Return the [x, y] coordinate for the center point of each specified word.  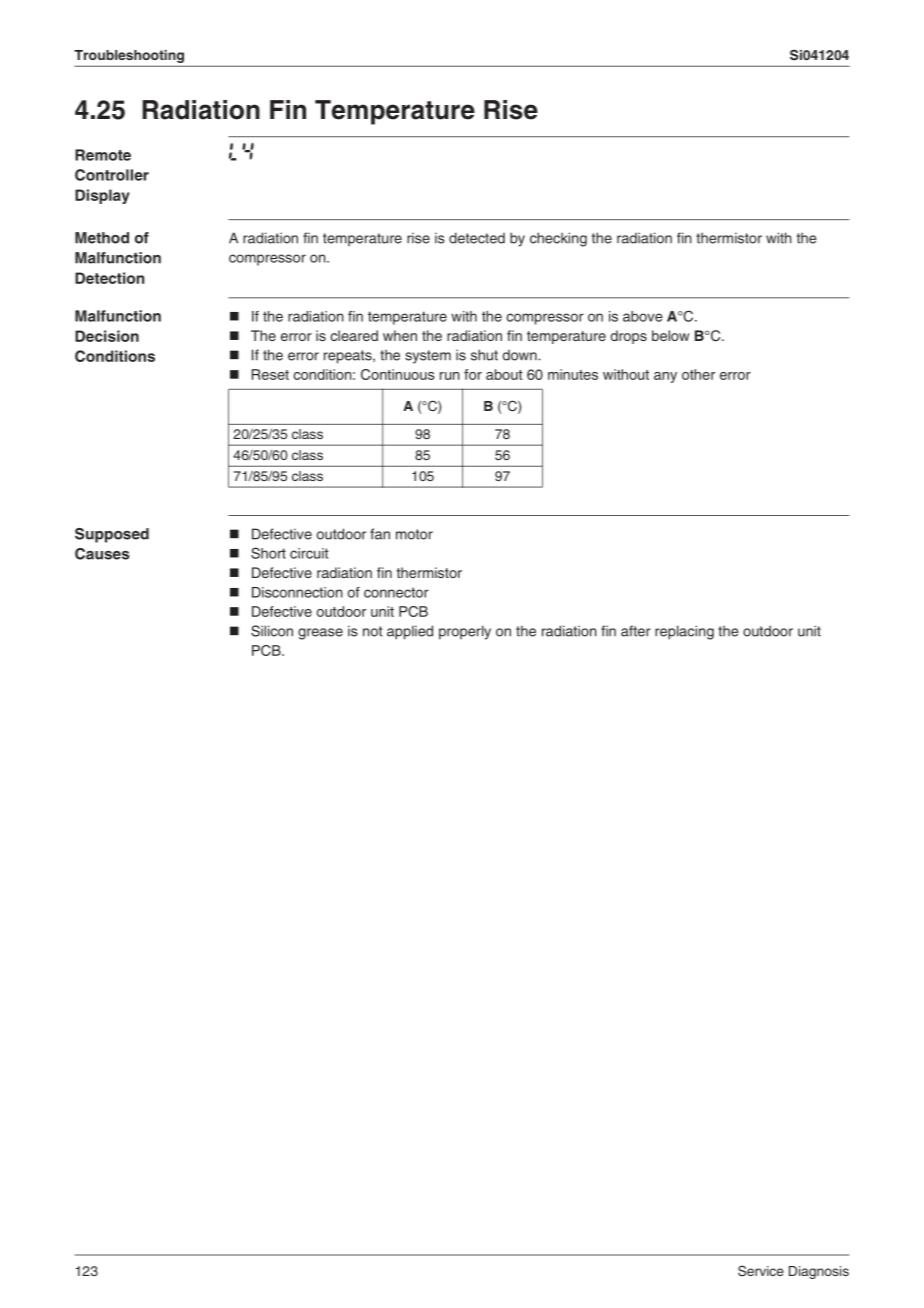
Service [761, 1271]
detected [477, 238]
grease [320, 634]
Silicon [272, 631]
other [698, 374]
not [372, 631]
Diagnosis [819, 1272]
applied [410, 632]
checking [558, 239]
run [450, 376]
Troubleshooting [129, 56]
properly [465, 632]
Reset [270, 374]
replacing [684, 632]
